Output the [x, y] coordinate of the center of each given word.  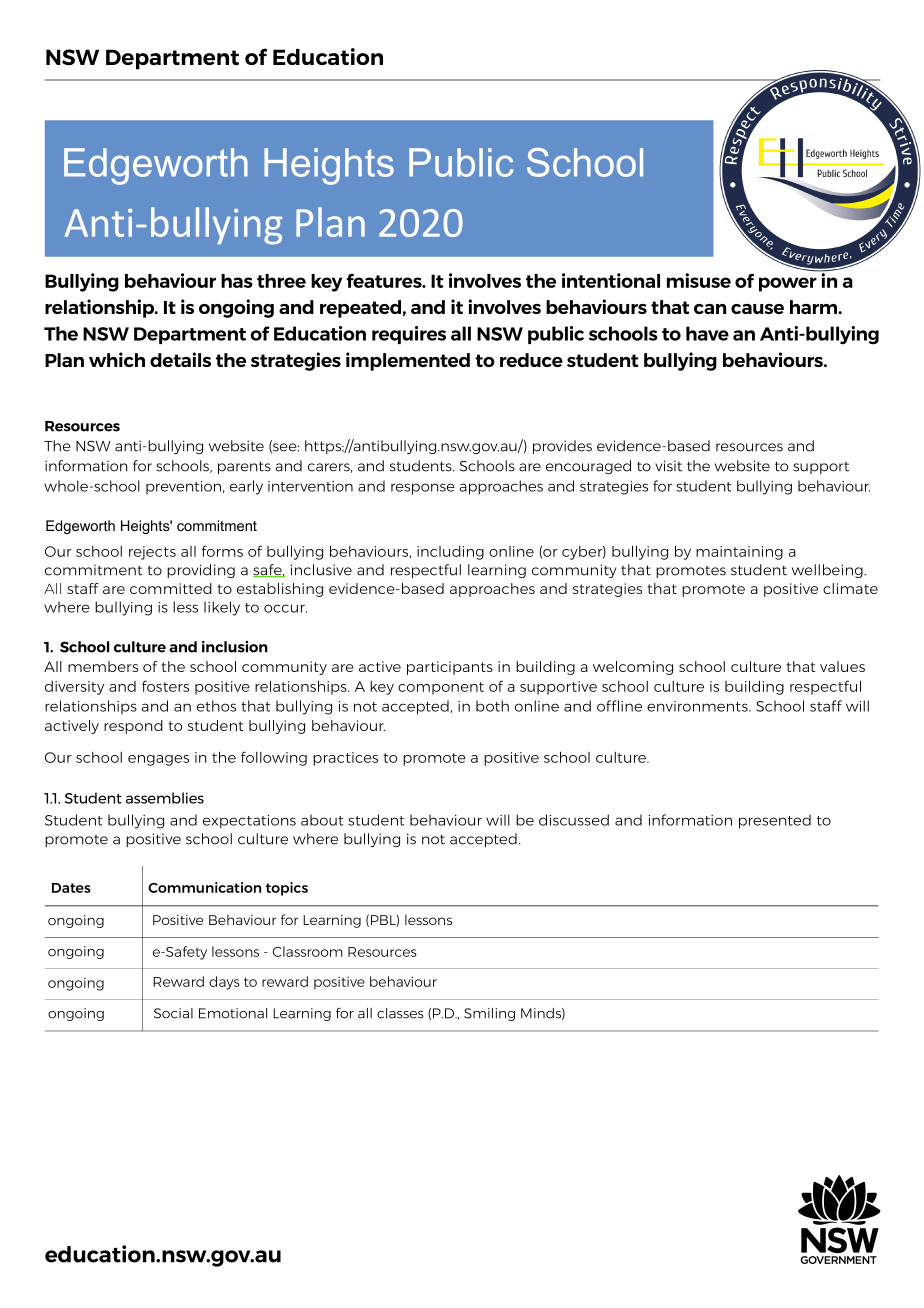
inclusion [235, 647]
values [842, 666]
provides [562, 447]
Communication [204, 887]
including [450, 553]
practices [345, 759]
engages [158, 760]
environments [698, 706]
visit [668, 466]
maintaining [739, 553]
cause [757, 309]
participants [450, 668]
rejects [152, 553]
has [237, 281]
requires [409, 335]
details [180, 359]
